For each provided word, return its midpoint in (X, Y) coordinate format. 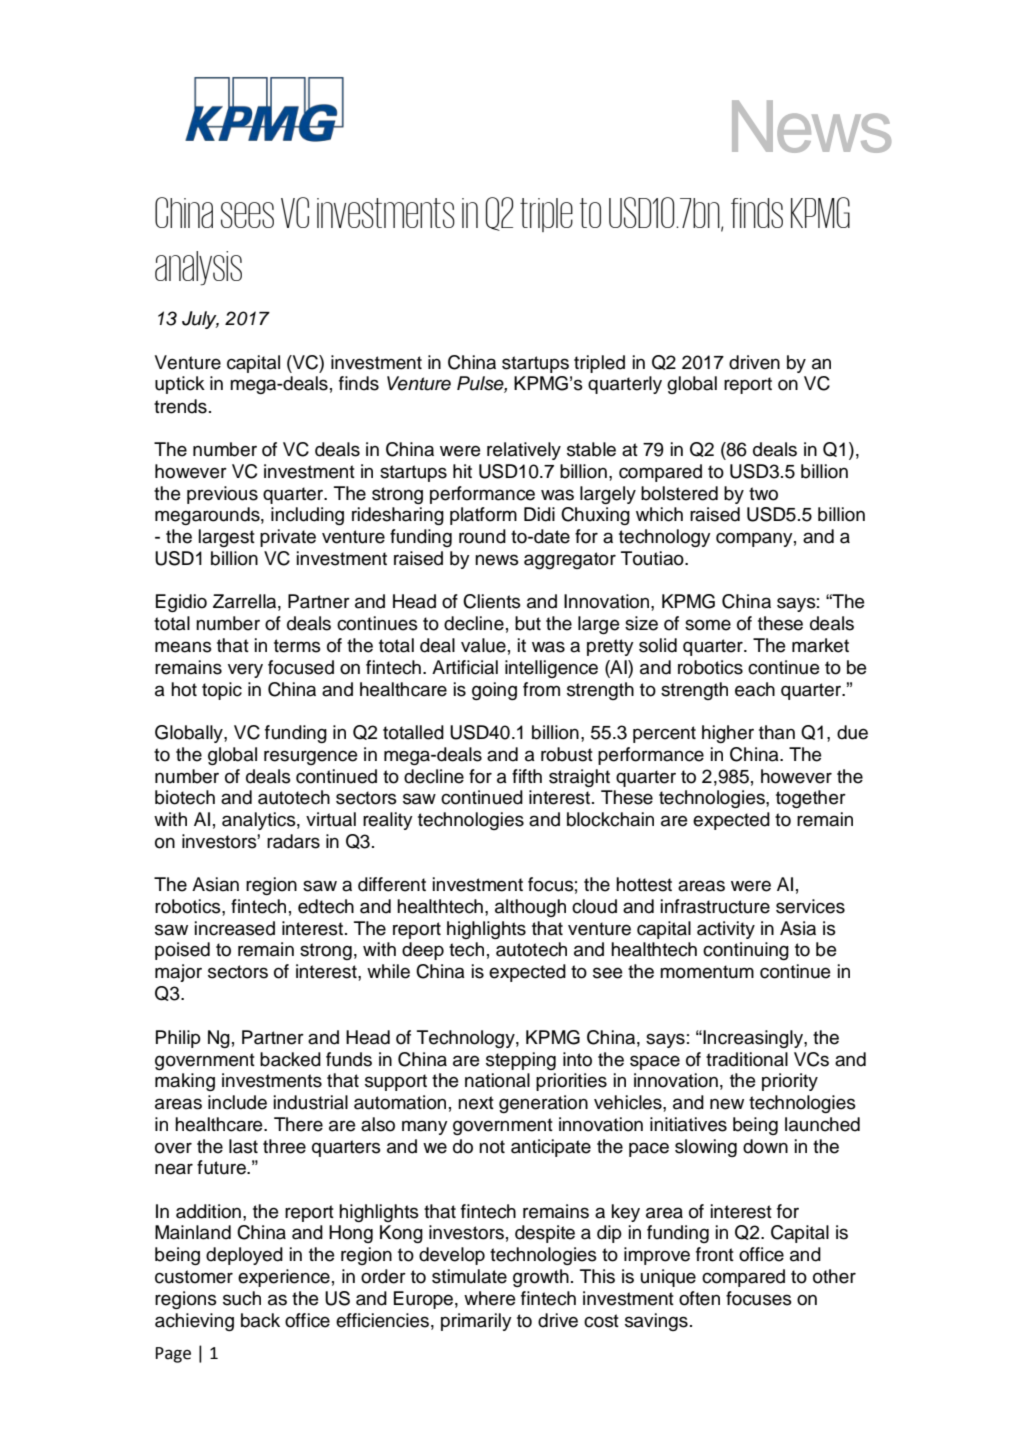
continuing (746, 951)
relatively (524, 451)
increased (235, 928)
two (763, 494)
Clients (492, 601)
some (708, 625)
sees (247, 215)
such (242, 1298)
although (530, 908)
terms (297, 646)
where (489, 1298)
